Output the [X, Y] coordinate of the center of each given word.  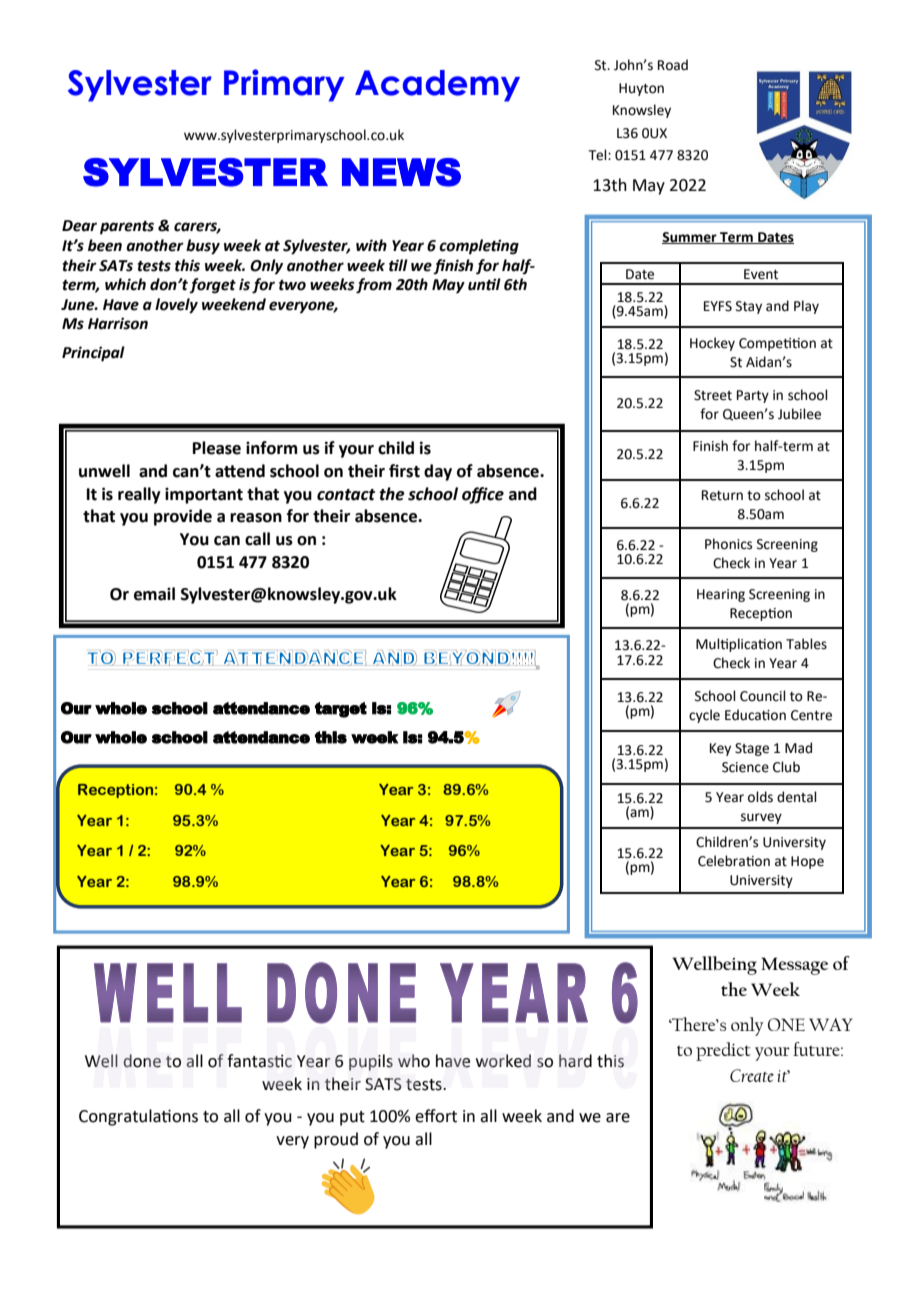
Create [752, 1075]
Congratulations [138, 1117]
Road [673, 65]
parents [127, 228]
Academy [437, 86]
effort [436, 1116]
